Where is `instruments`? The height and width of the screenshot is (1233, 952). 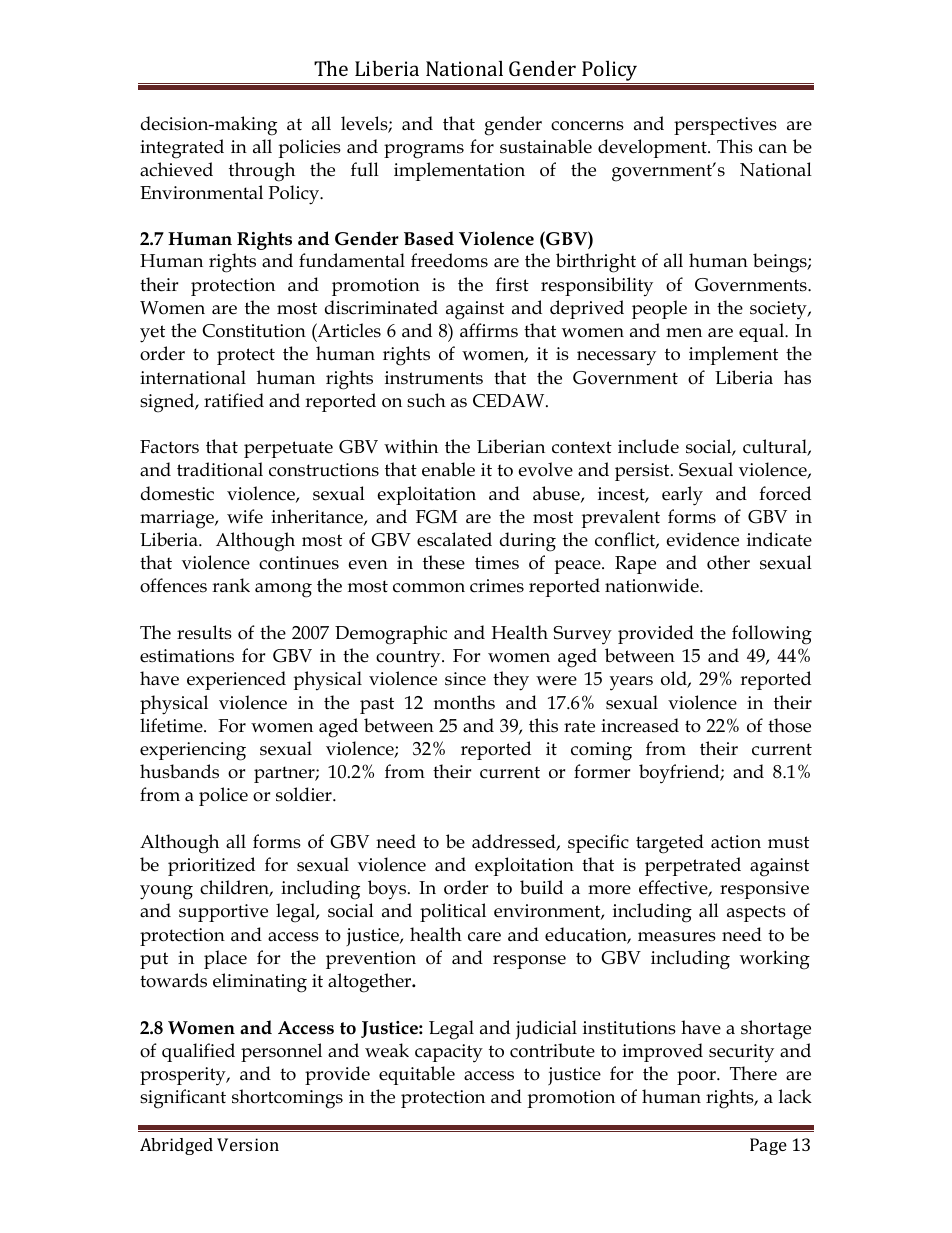
instruments is located at coordinates (434, 378).
